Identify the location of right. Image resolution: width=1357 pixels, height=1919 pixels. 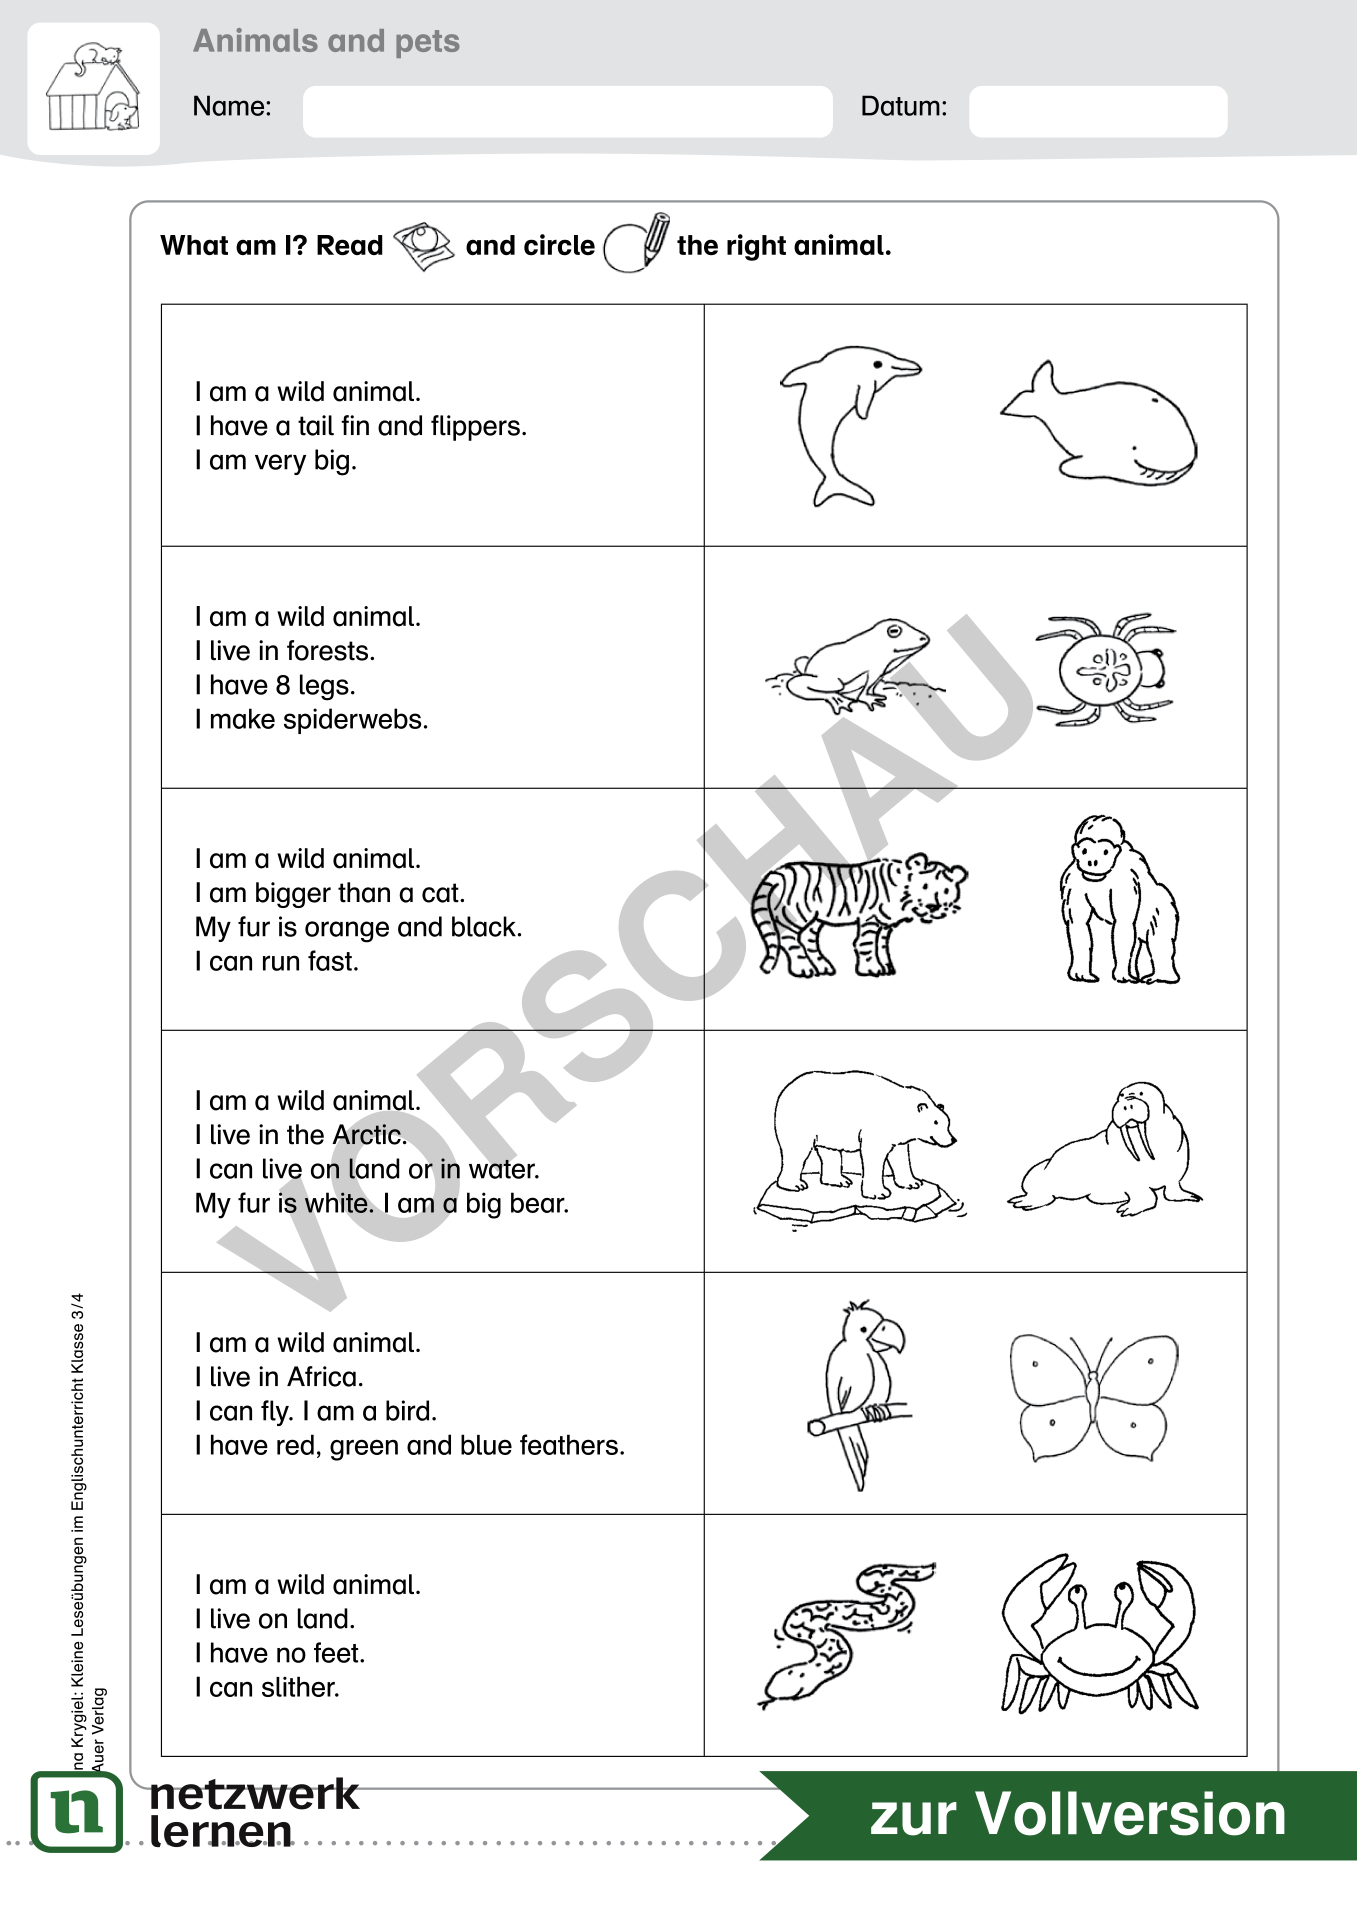
(756, 247).
